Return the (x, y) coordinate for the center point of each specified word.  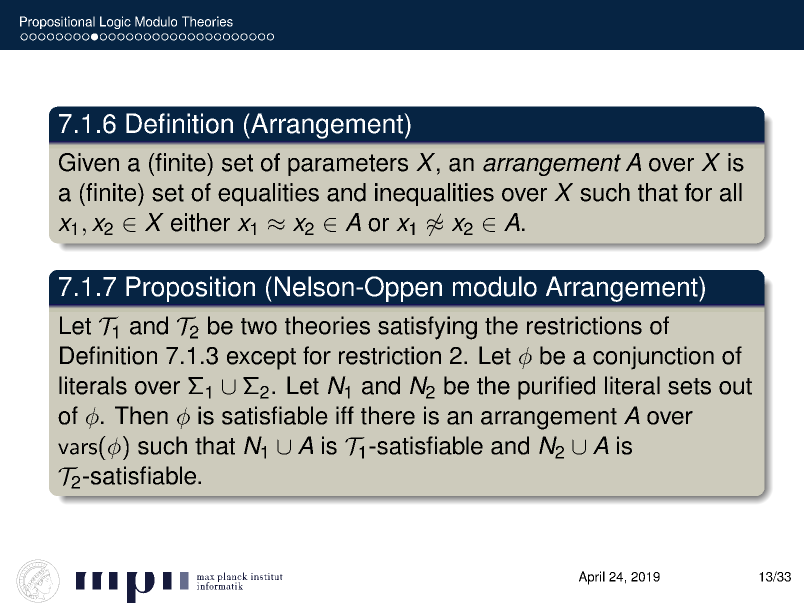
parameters (348, 165)
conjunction (653, 358)
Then (141, 415)
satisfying (427, 328)
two (259, 326)
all (731, 192)
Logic (115, 22)
